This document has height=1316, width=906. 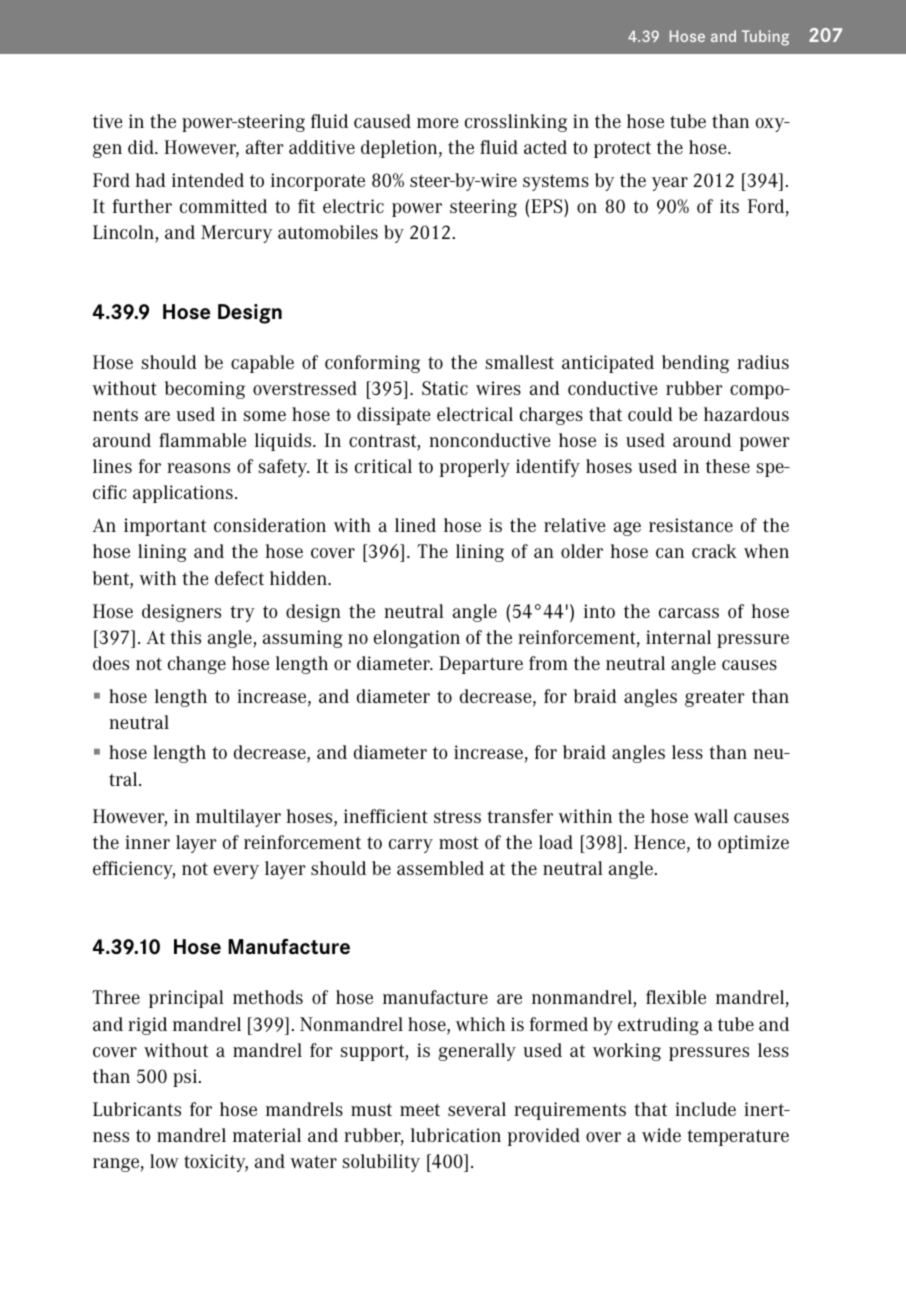 I want to click on bending, so click(x=695, y=364).
